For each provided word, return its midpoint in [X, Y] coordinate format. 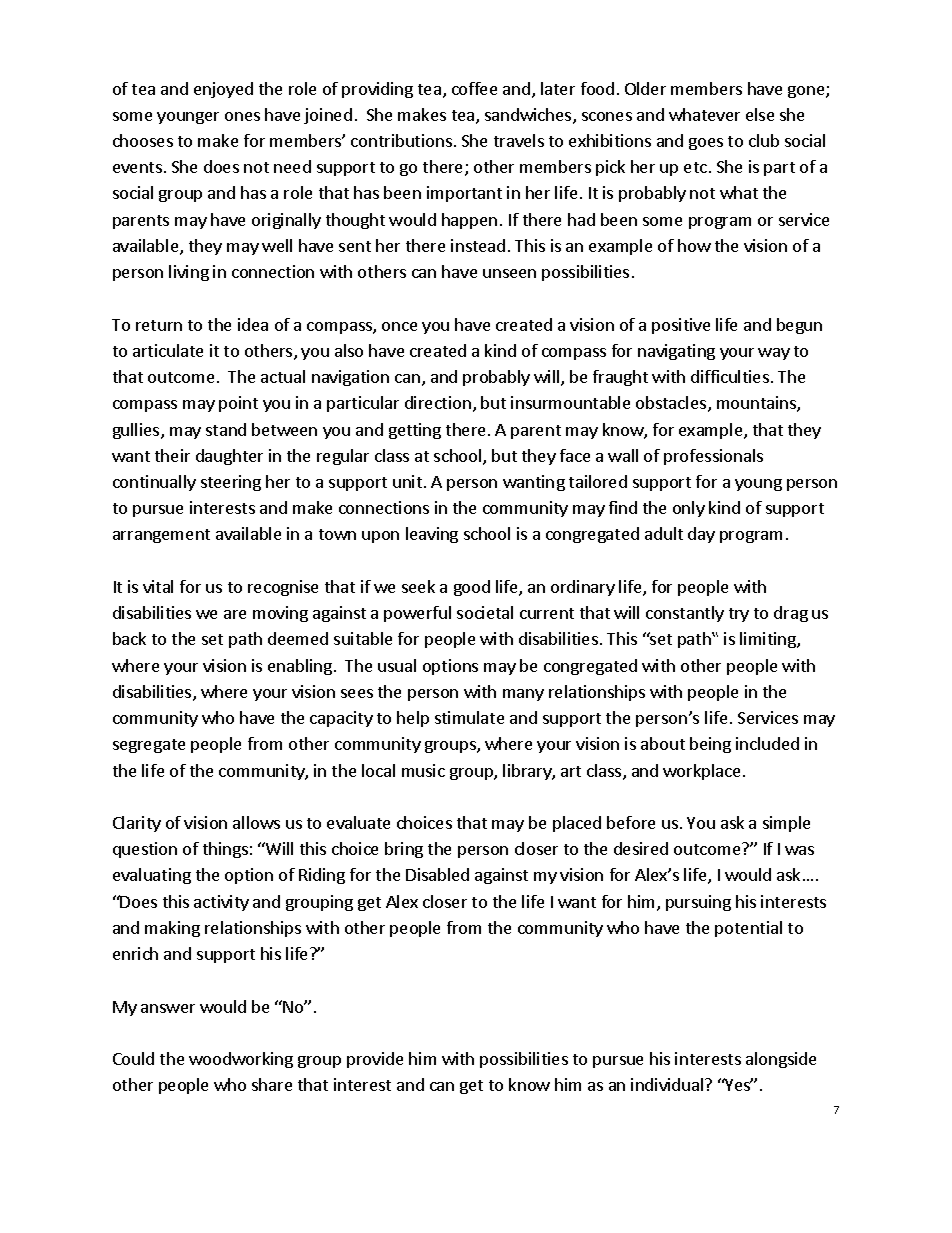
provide [375, 1060]
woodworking [241, 1060]
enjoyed [223, 90]
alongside [781, 1060]
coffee [474, 88]
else [760, 114]
